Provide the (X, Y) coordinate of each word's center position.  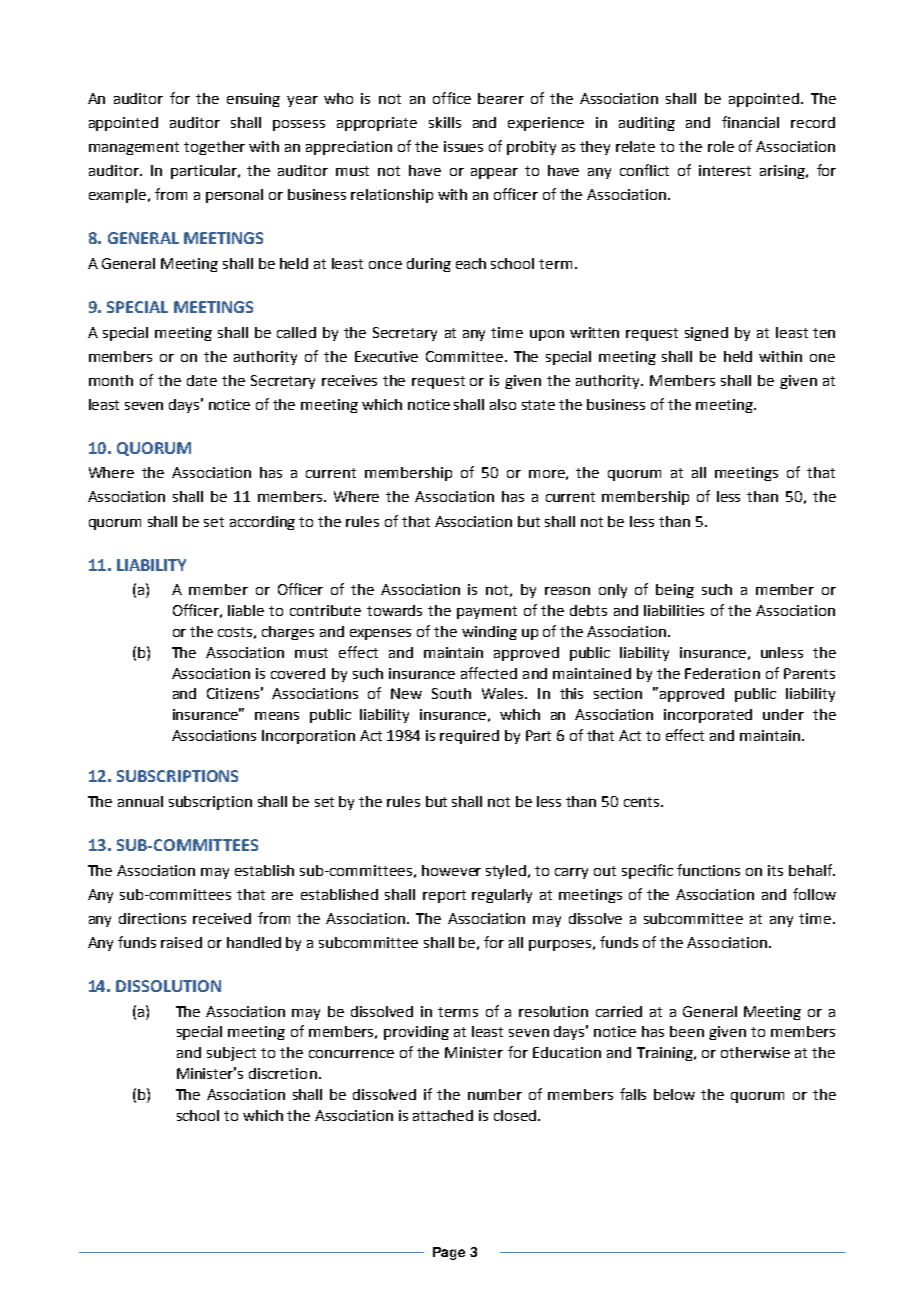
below (674, 1094)
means (277, 716)
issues (463, 146)
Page (449, 1253)
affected (489, 673)
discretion (283, 1073)
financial (750, 122)
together (214, 148)
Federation (722, 673)
